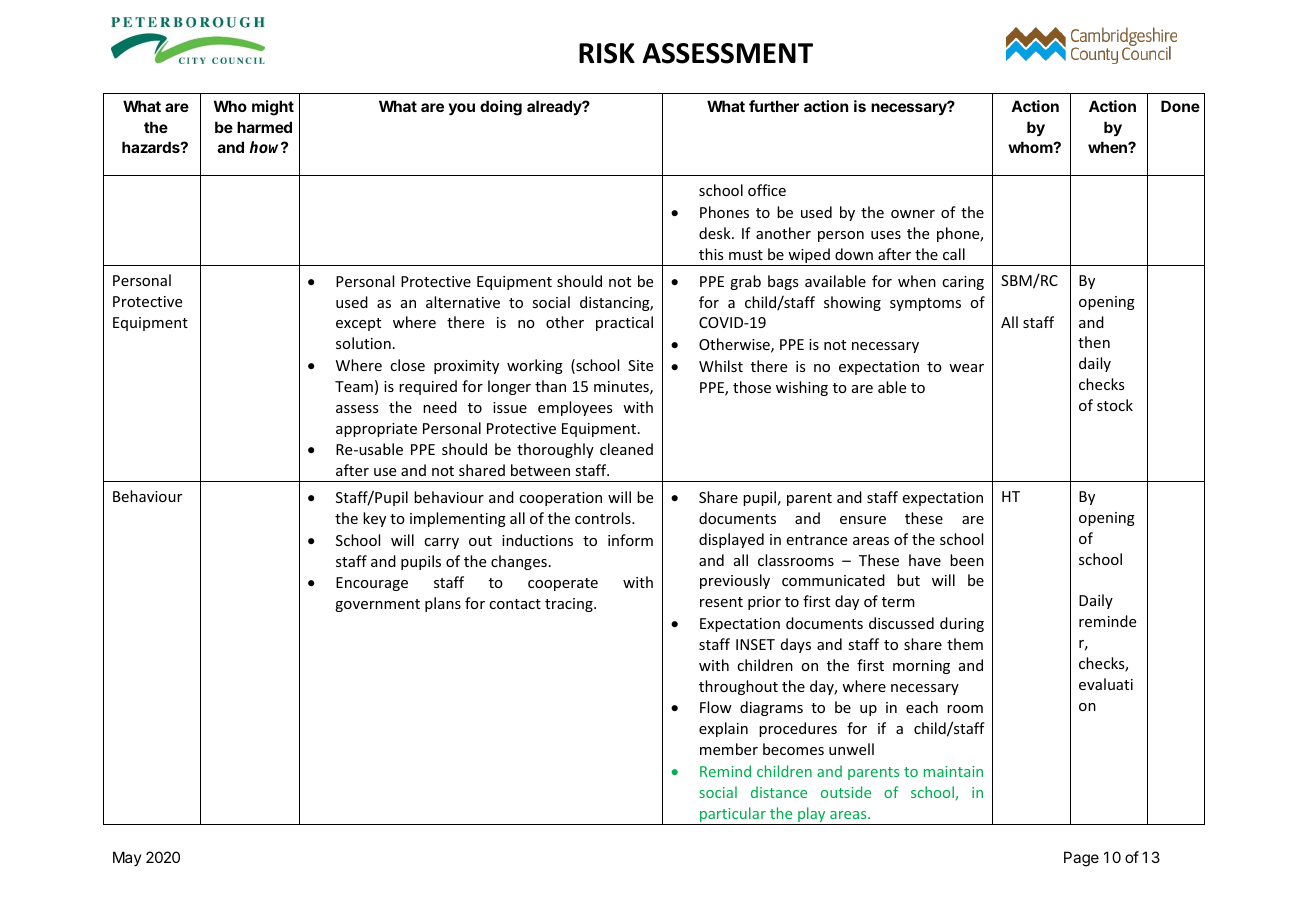 The image size is (1308, 924). I want to click on RISK, so click(607, 53).
